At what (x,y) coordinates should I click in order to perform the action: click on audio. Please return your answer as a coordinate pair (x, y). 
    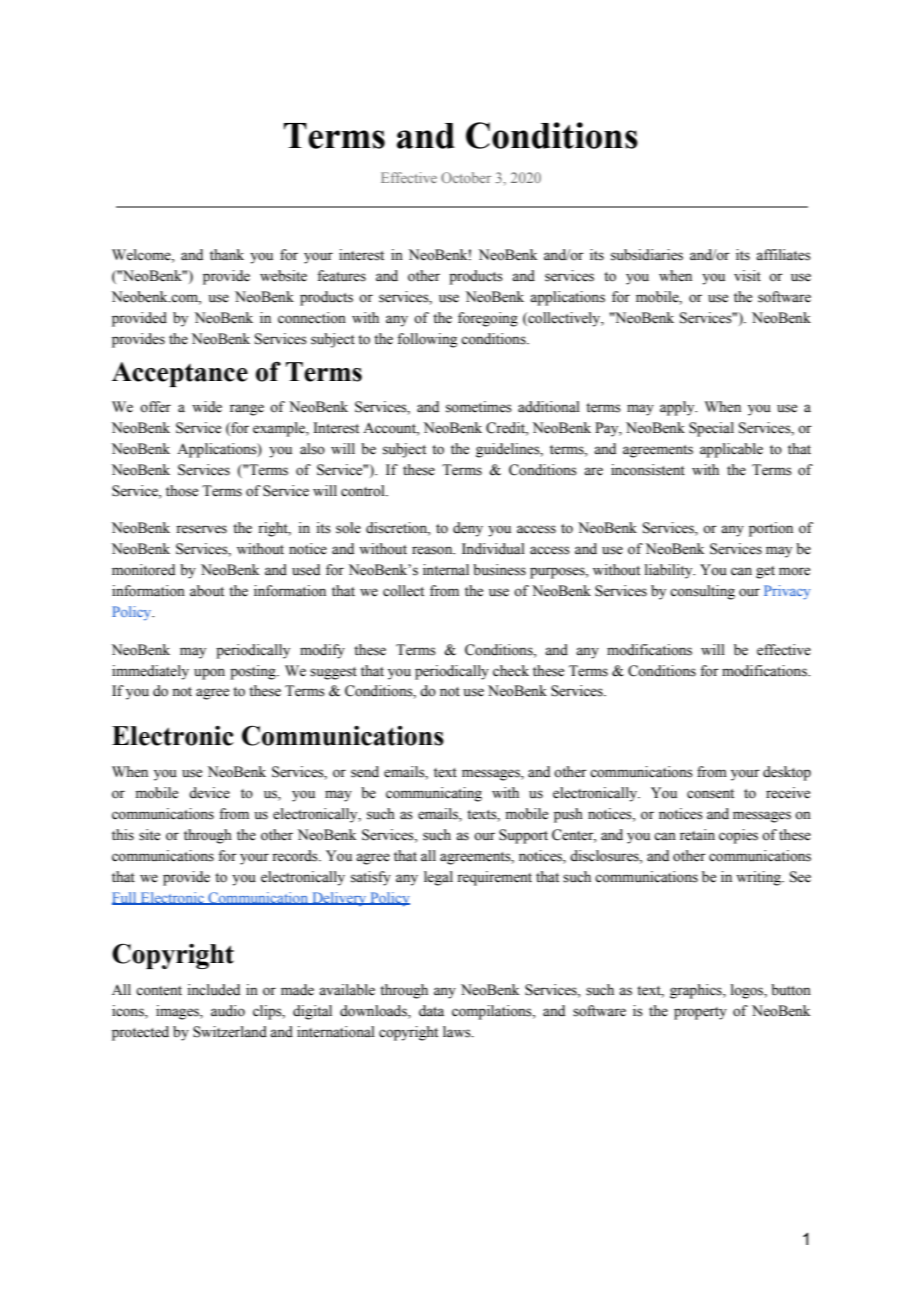
    Looking at the image, I should click on (228, 1011).
